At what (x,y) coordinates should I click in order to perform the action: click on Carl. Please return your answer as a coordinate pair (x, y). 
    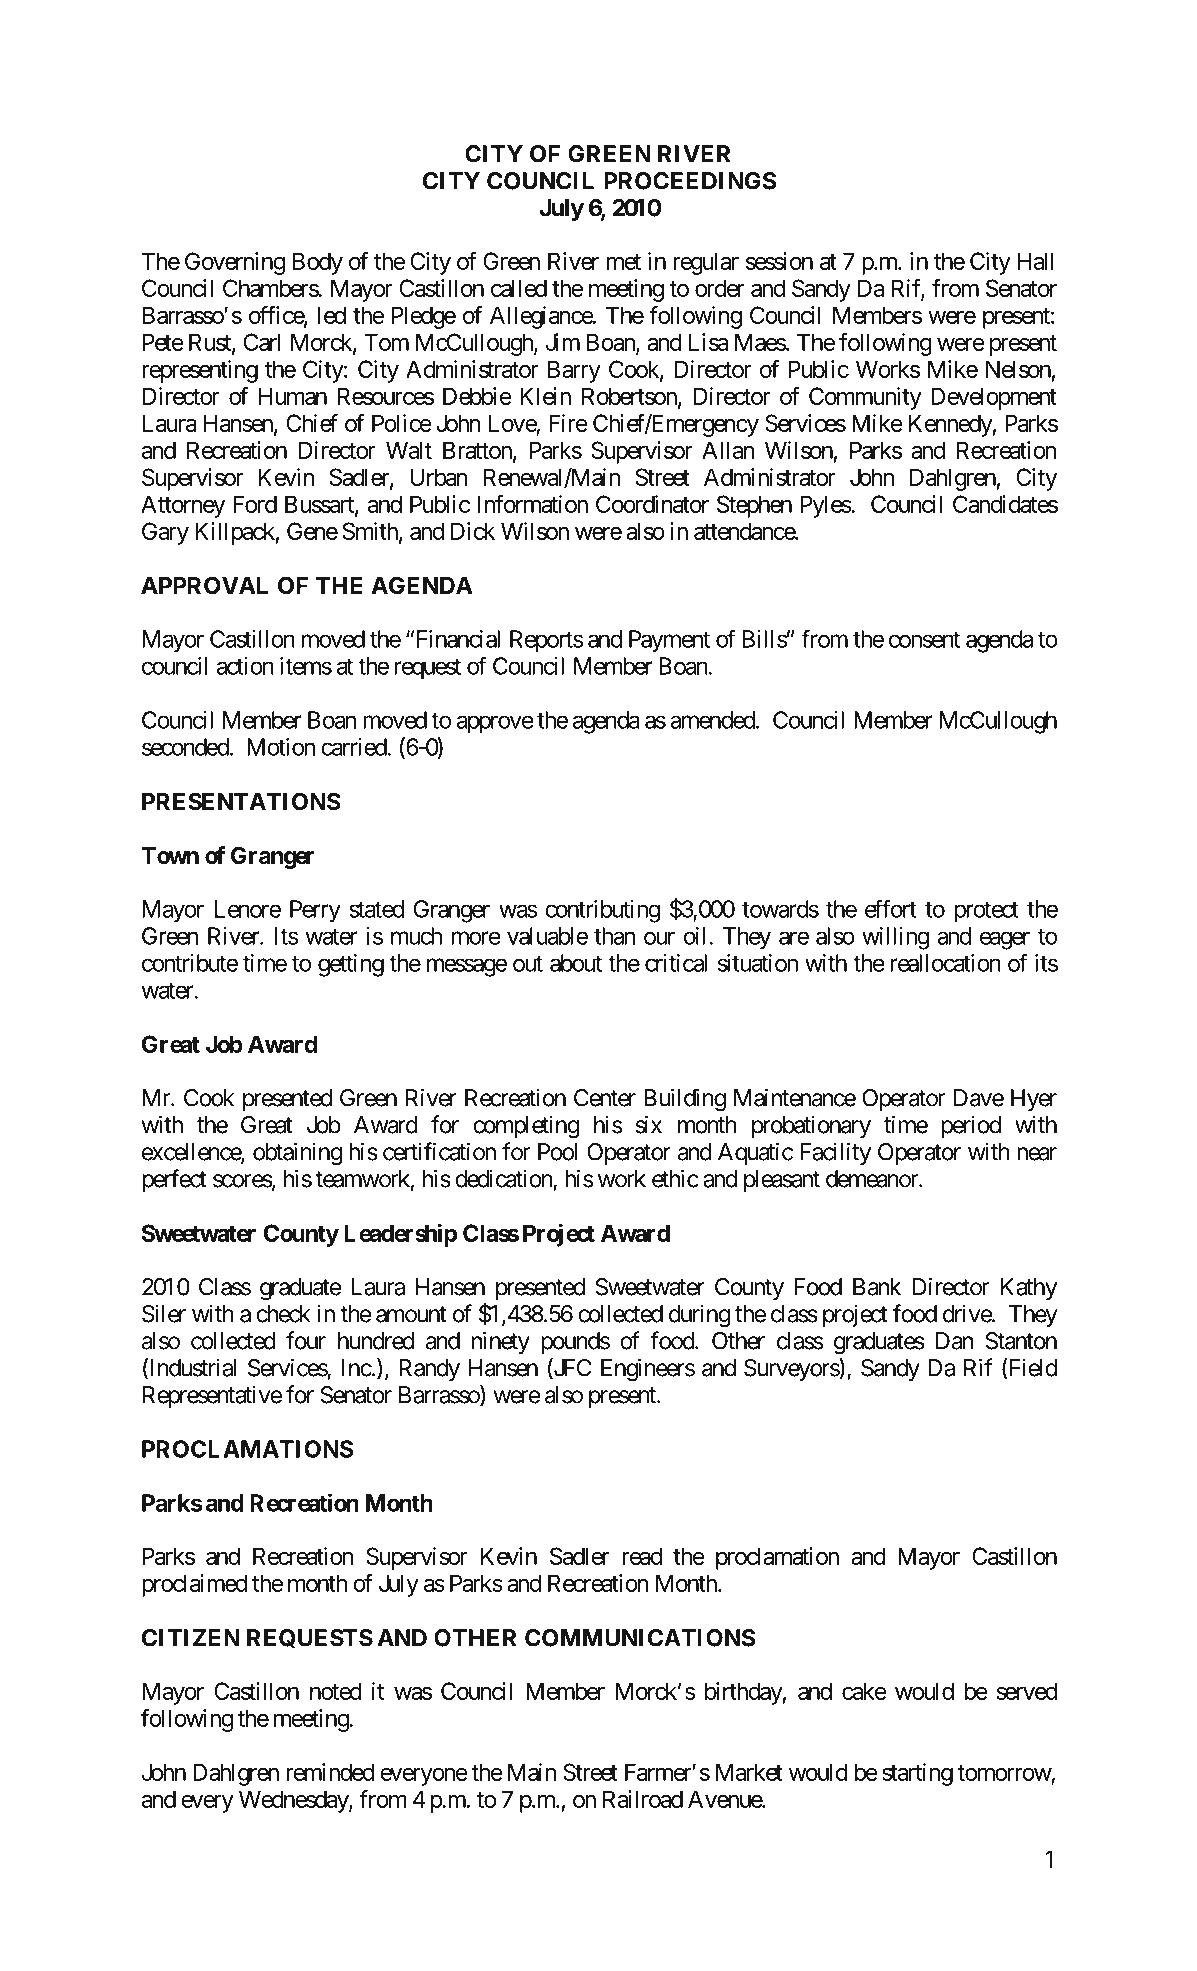
    Looking at the image, I should click on (262, 342).
